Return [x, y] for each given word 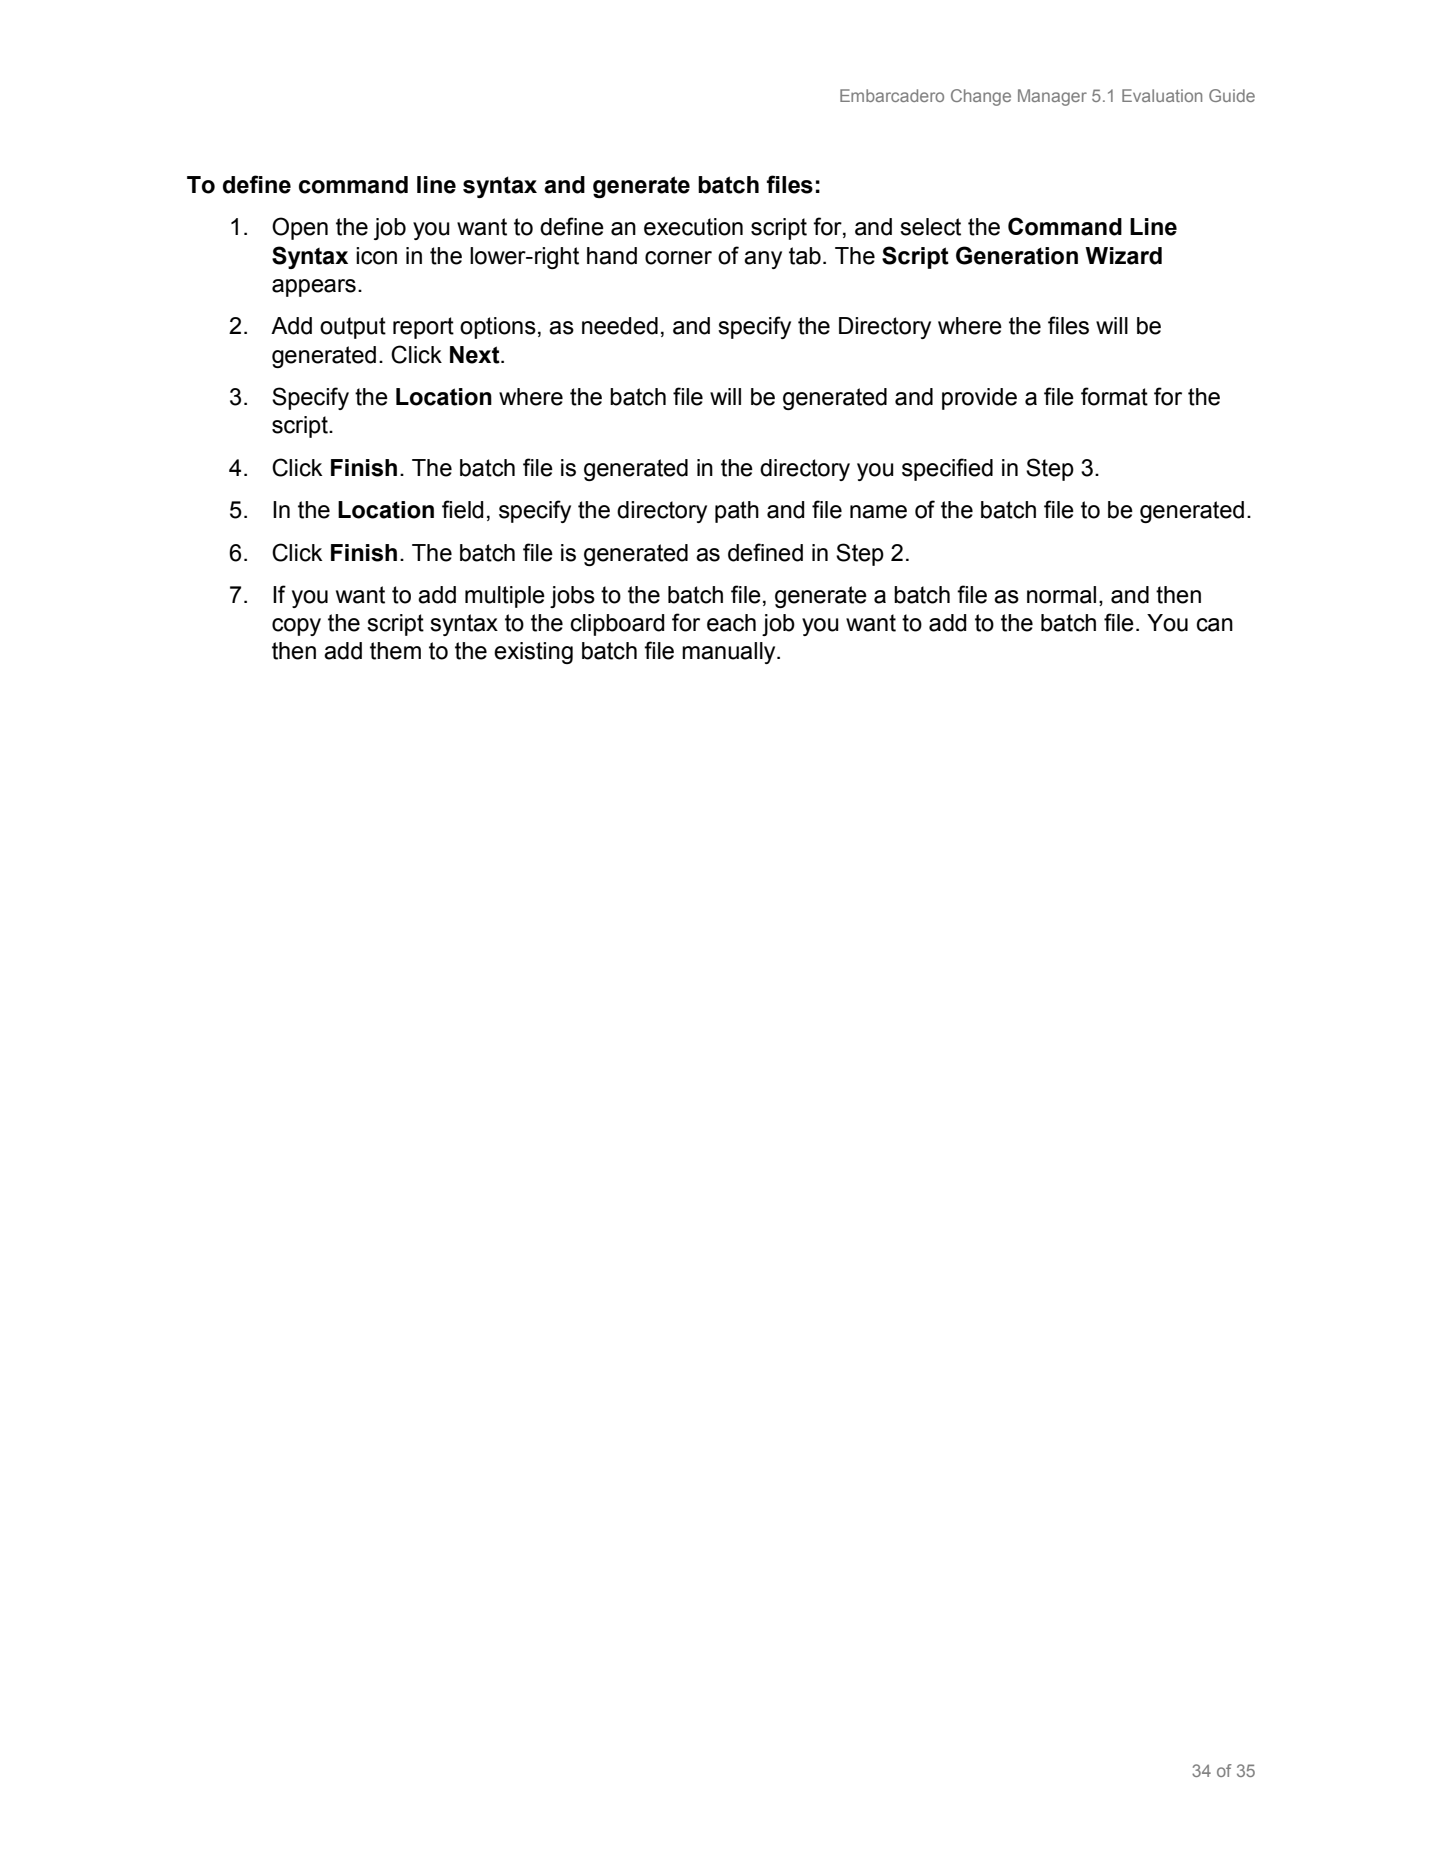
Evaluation [1162, 95]
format [1114, 396]
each [731, 623]
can [1215, 625]
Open [300, 228]
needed [620, 326]
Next [476, 355]
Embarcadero [892, 95]
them [395, 651]
